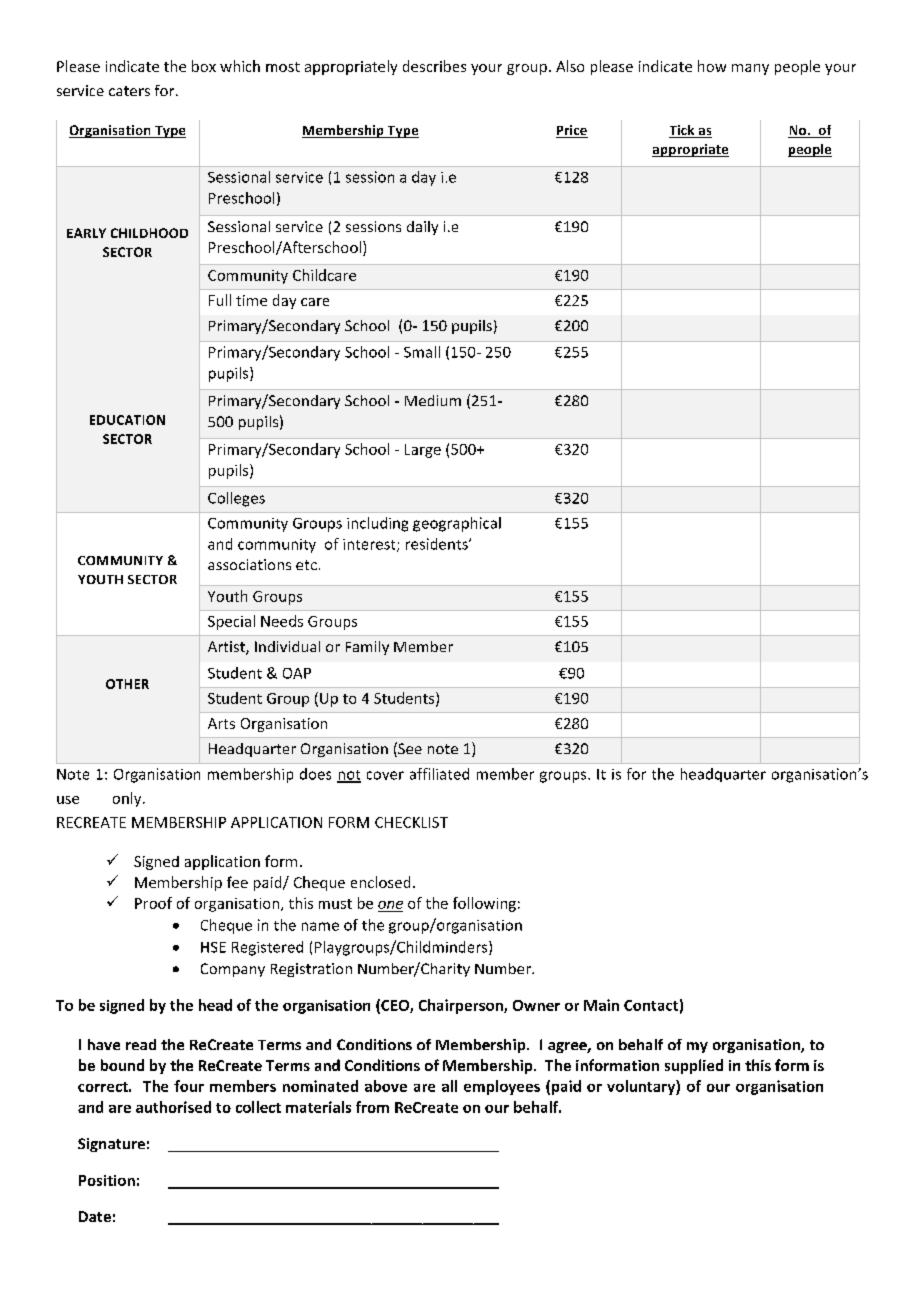 The width and height of the image is (924, 1308). I want to click on from, so click(372, 1107).
